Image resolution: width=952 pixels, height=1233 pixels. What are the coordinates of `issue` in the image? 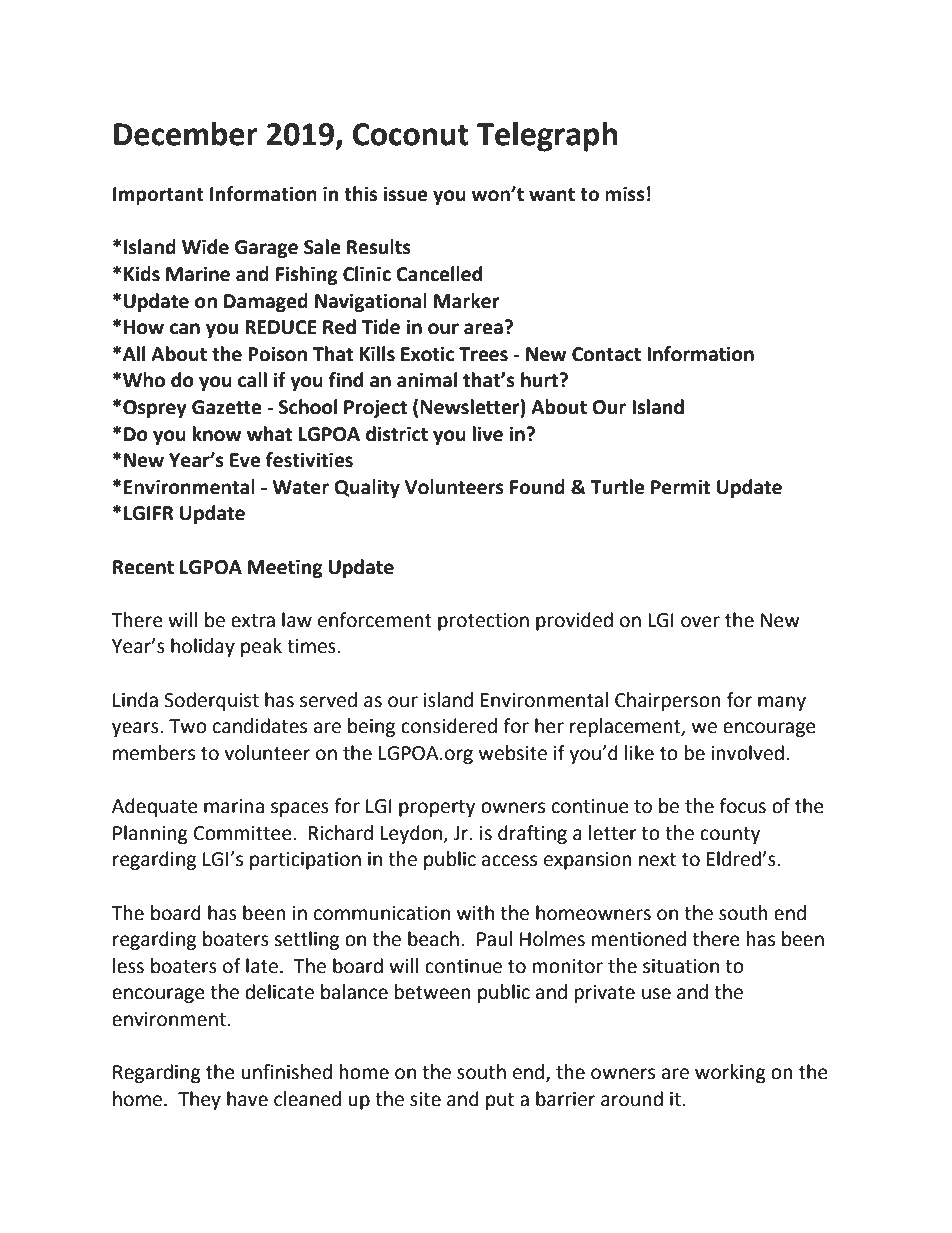 It's located at (405, 194).
